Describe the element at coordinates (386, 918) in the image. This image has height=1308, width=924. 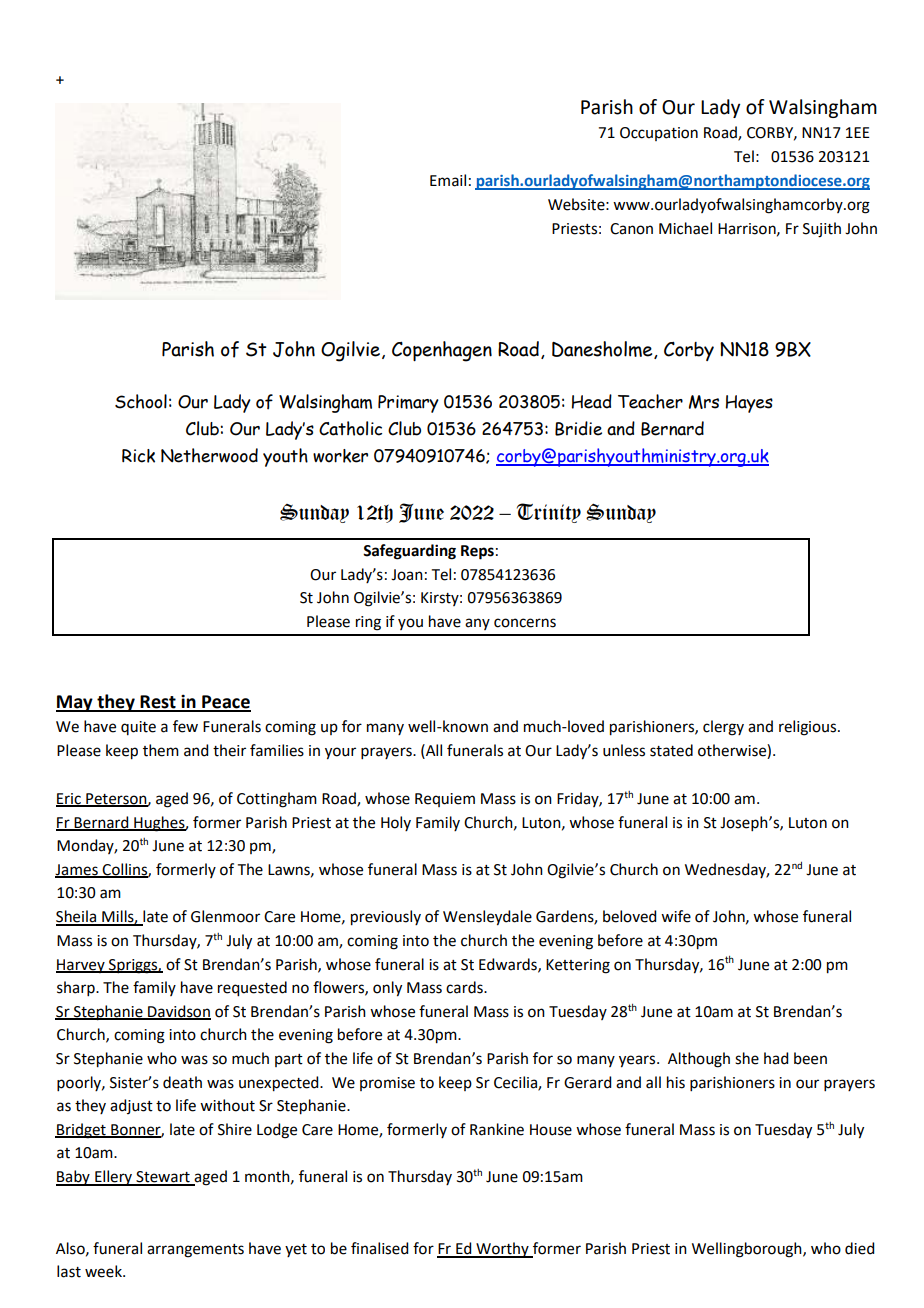
I see `previously` at that location.
